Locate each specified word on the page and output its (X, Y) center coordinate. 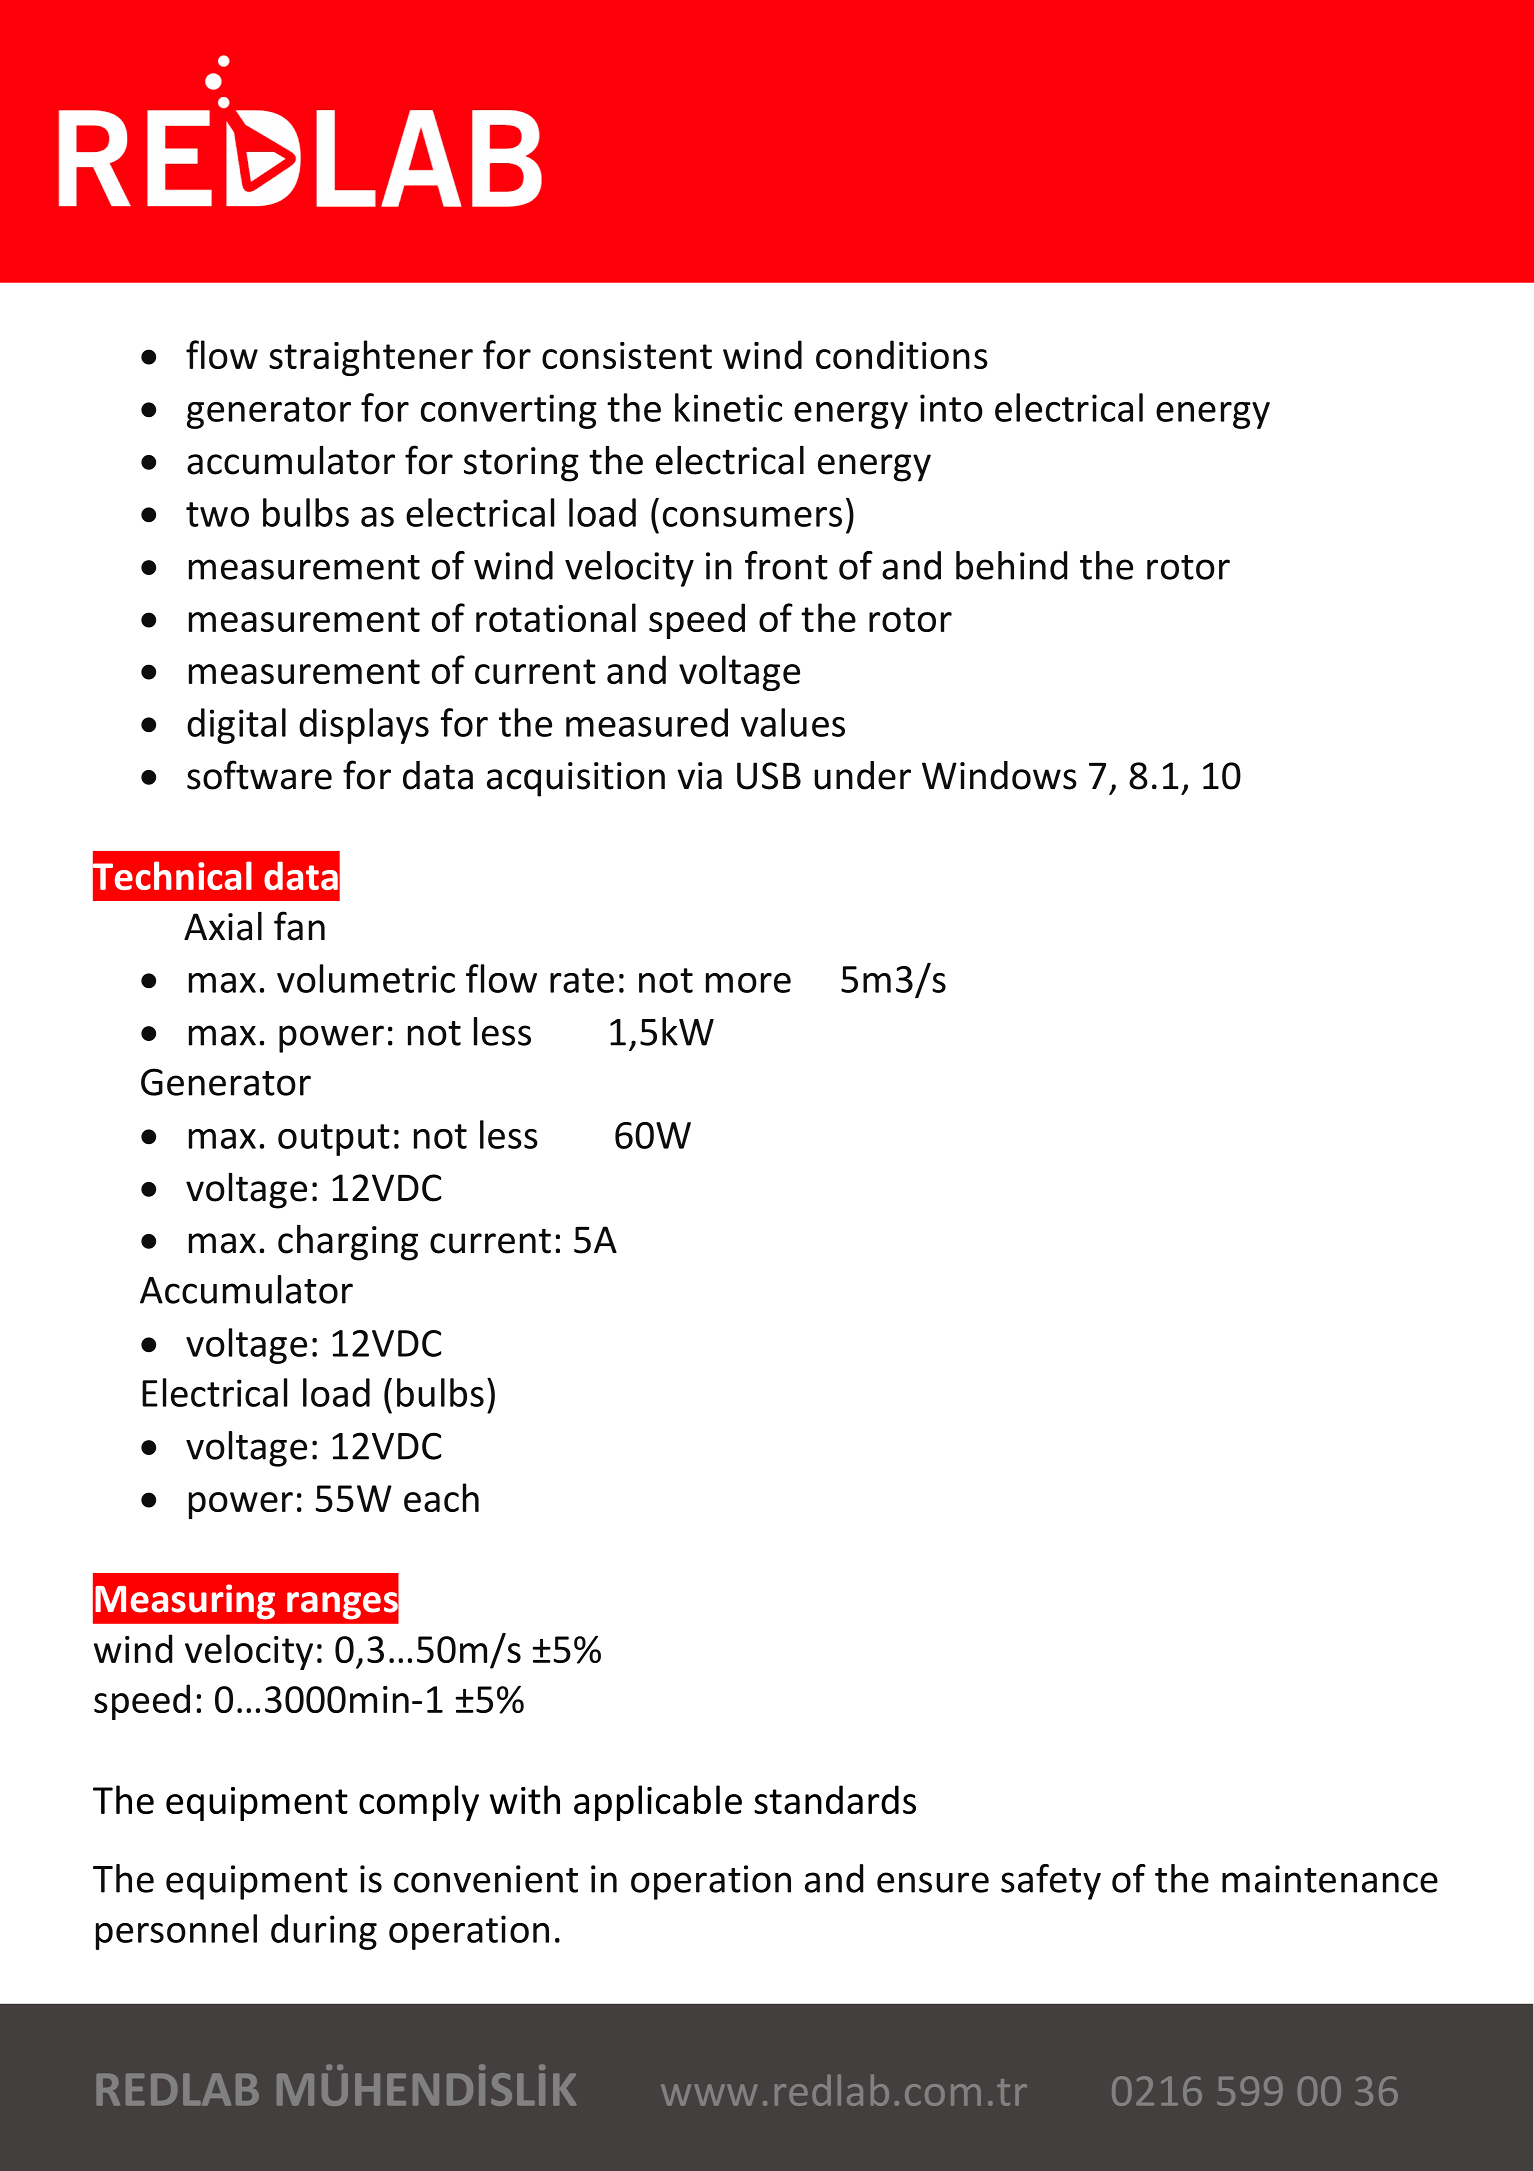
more (748, 983)
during (324, 1932)
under (862, 775)
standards (835, 1799)
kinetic (728, 407)
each (441, 1497)
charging (348, 1243)
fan (299, 926)
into (951, 408)
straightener (371, 358)
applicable (658, 1803)
